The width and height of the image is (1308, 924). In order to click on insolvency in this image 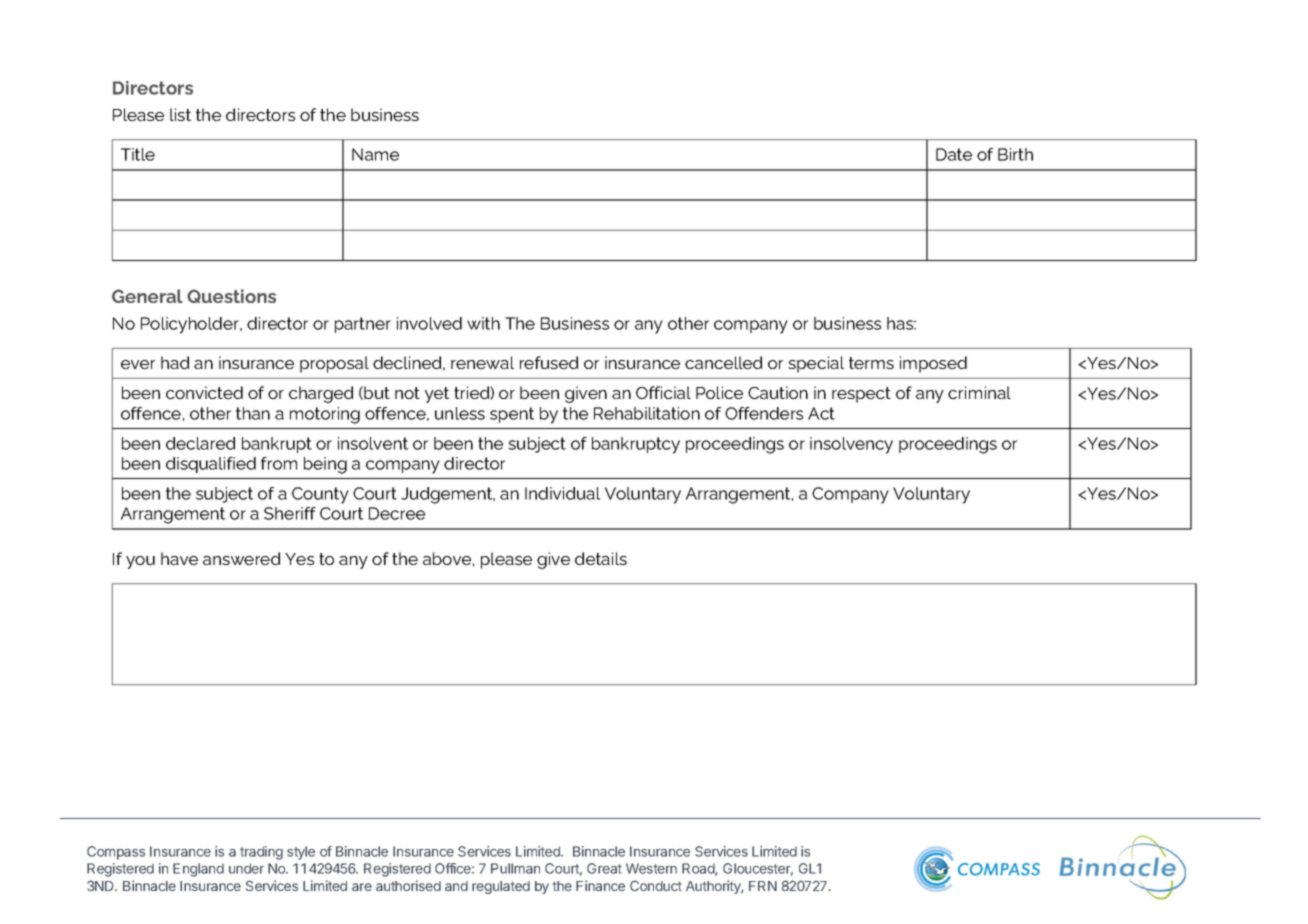, I will do `click(851, 445)`.
